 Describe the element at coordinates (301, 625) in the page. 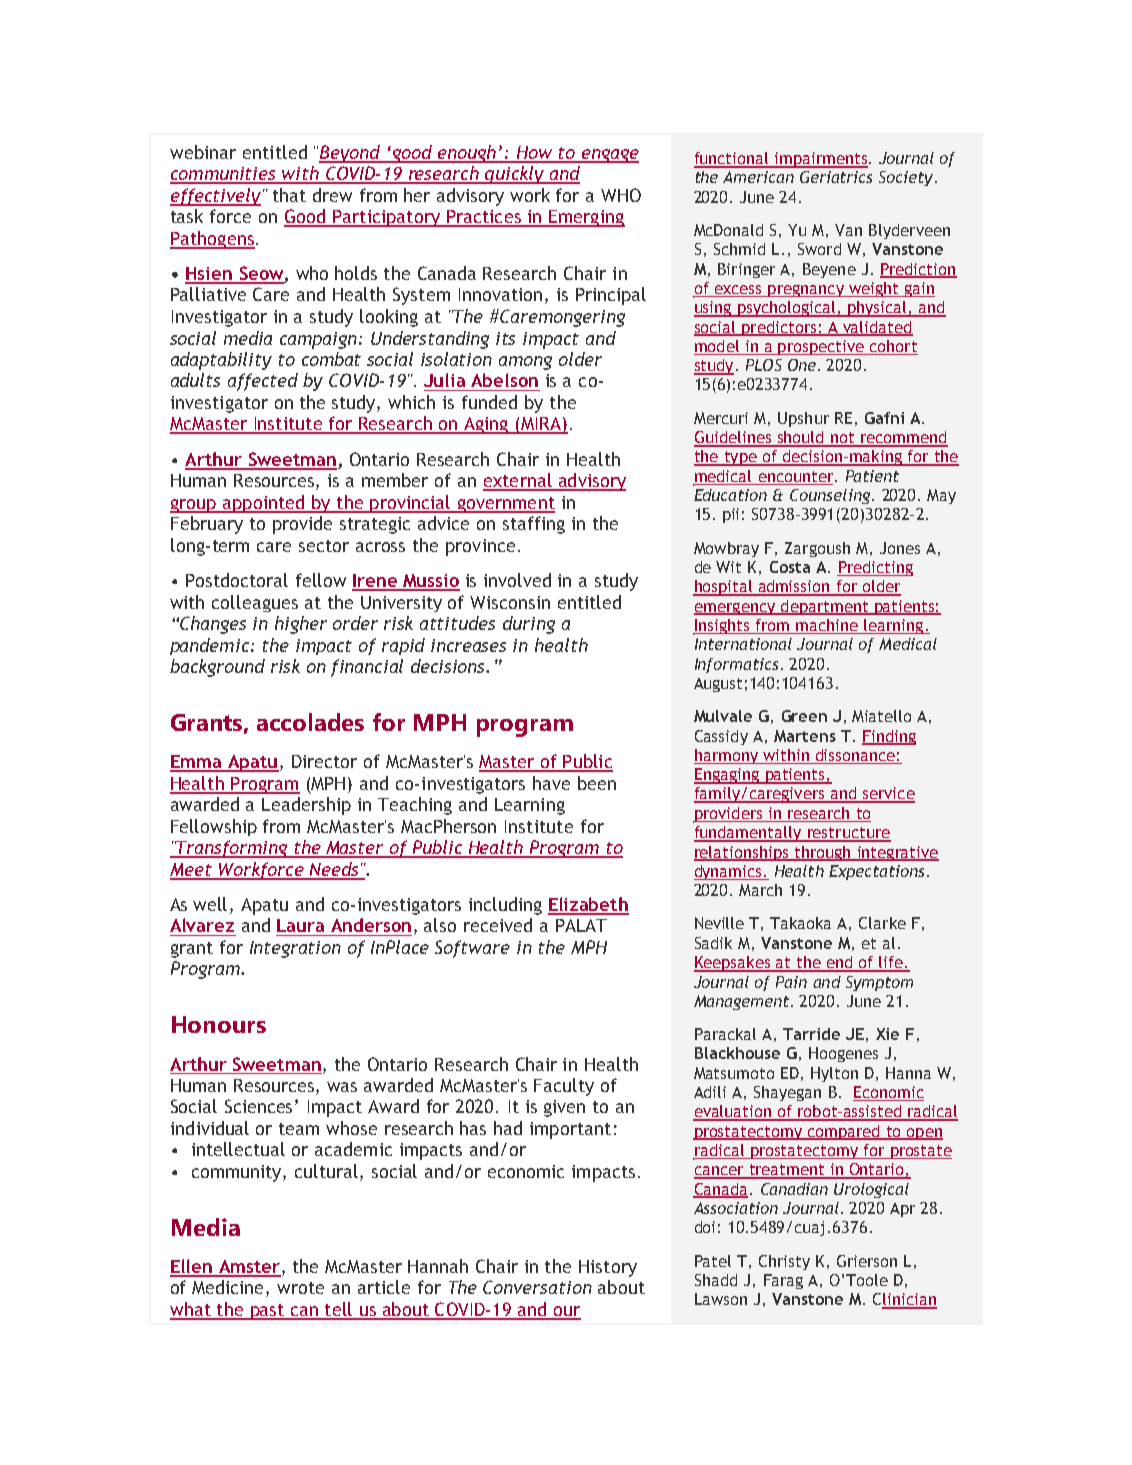

I see `higher` at that location.
